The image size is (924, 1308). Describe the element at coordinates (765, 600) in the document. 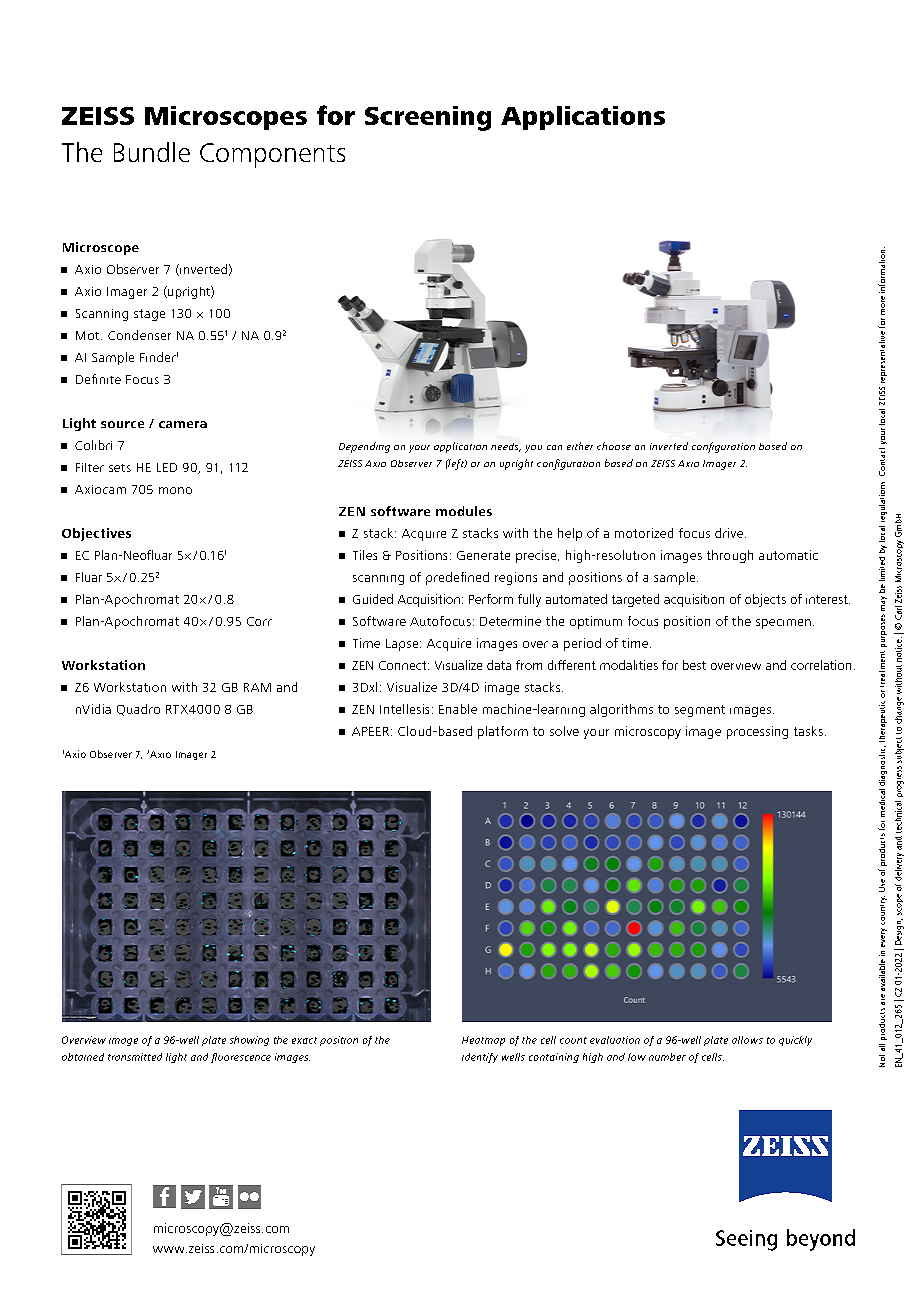

I see `objects` at that location.
